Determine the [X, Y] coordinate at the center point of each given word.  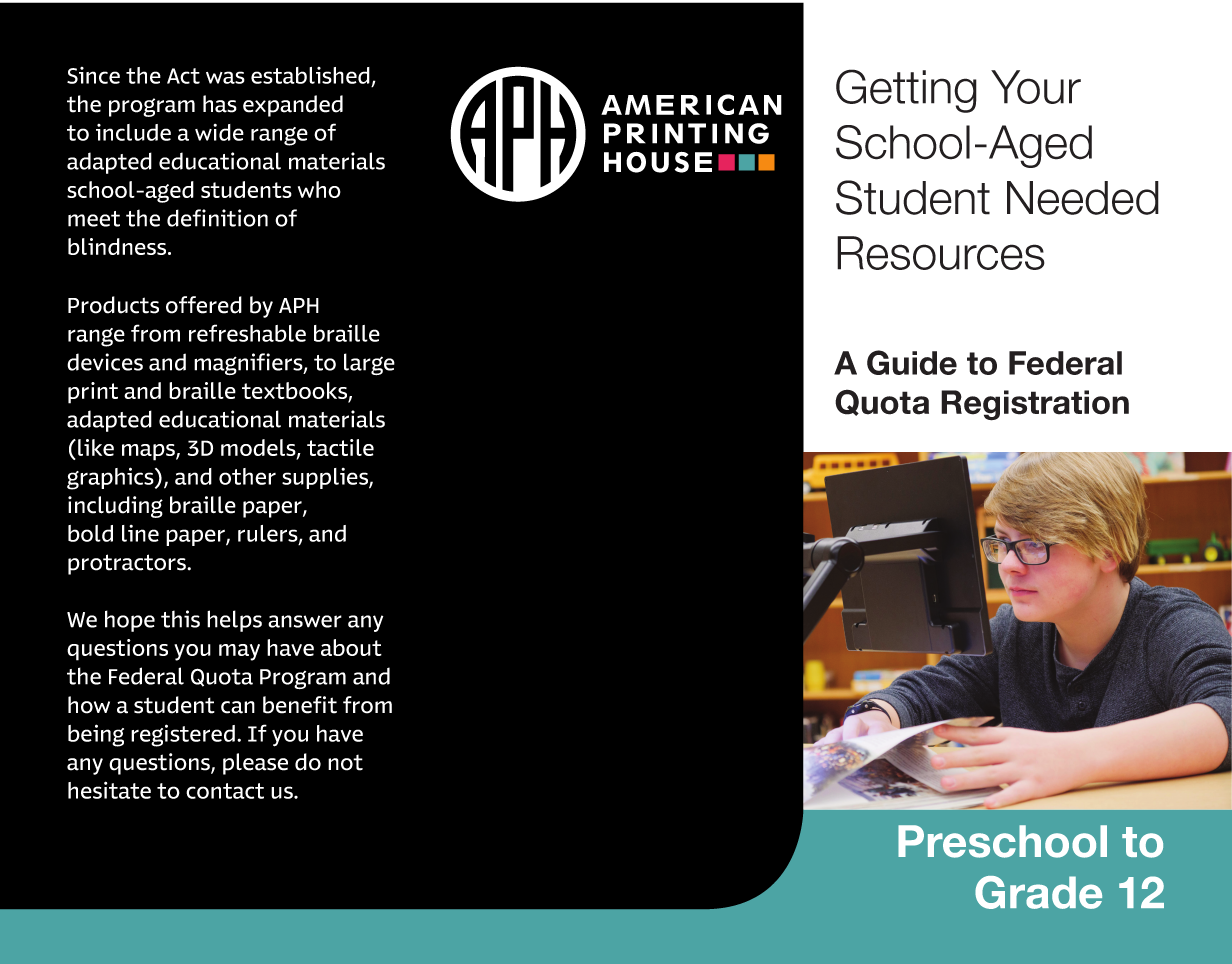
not [345, 763]
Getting [906, 91]
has [220, 104]
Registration [1035, 405]
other [247, 476]
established [310, 75]
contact [225, 791]
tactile [340, 447]
